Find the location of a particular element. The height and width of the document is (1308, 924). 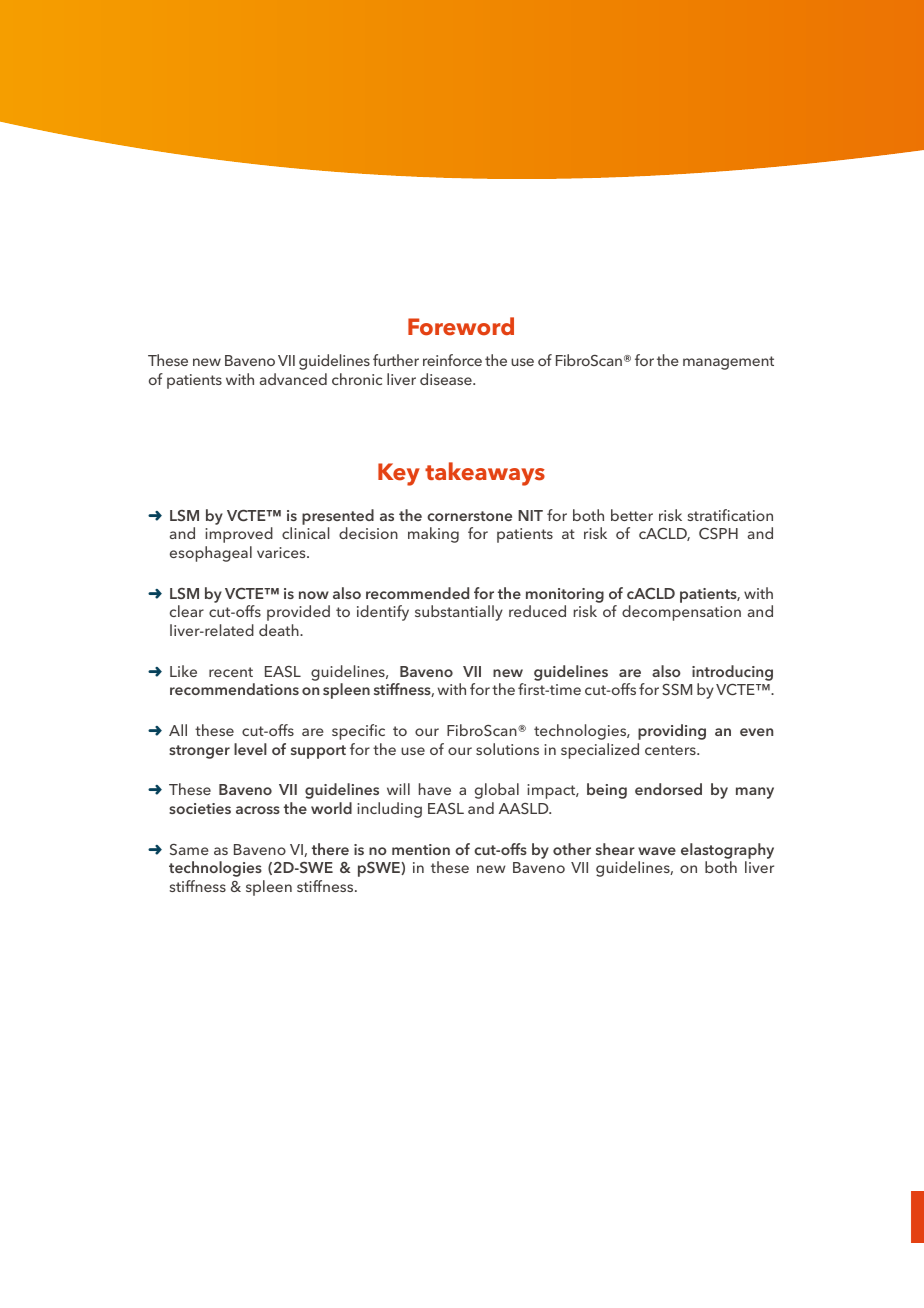

recommendations is located at coordinates (234, 689).
